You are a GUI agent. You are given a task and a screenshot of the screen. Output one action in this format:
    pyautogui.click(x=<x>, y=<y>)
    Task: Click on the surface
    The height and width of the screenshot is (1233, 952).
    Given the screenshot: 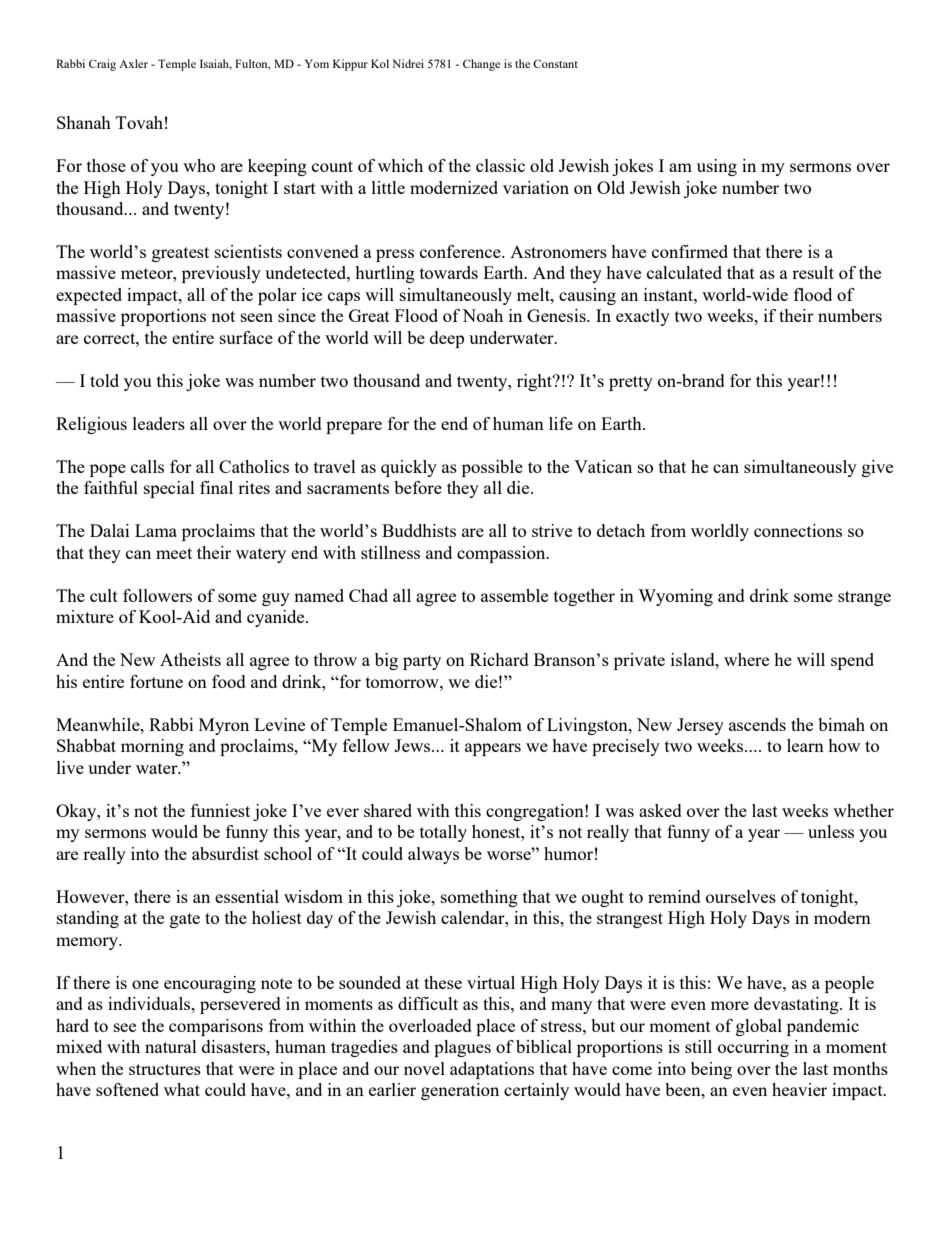 What is the action you would take?
    pyautogui.click(x=246, y=337)
